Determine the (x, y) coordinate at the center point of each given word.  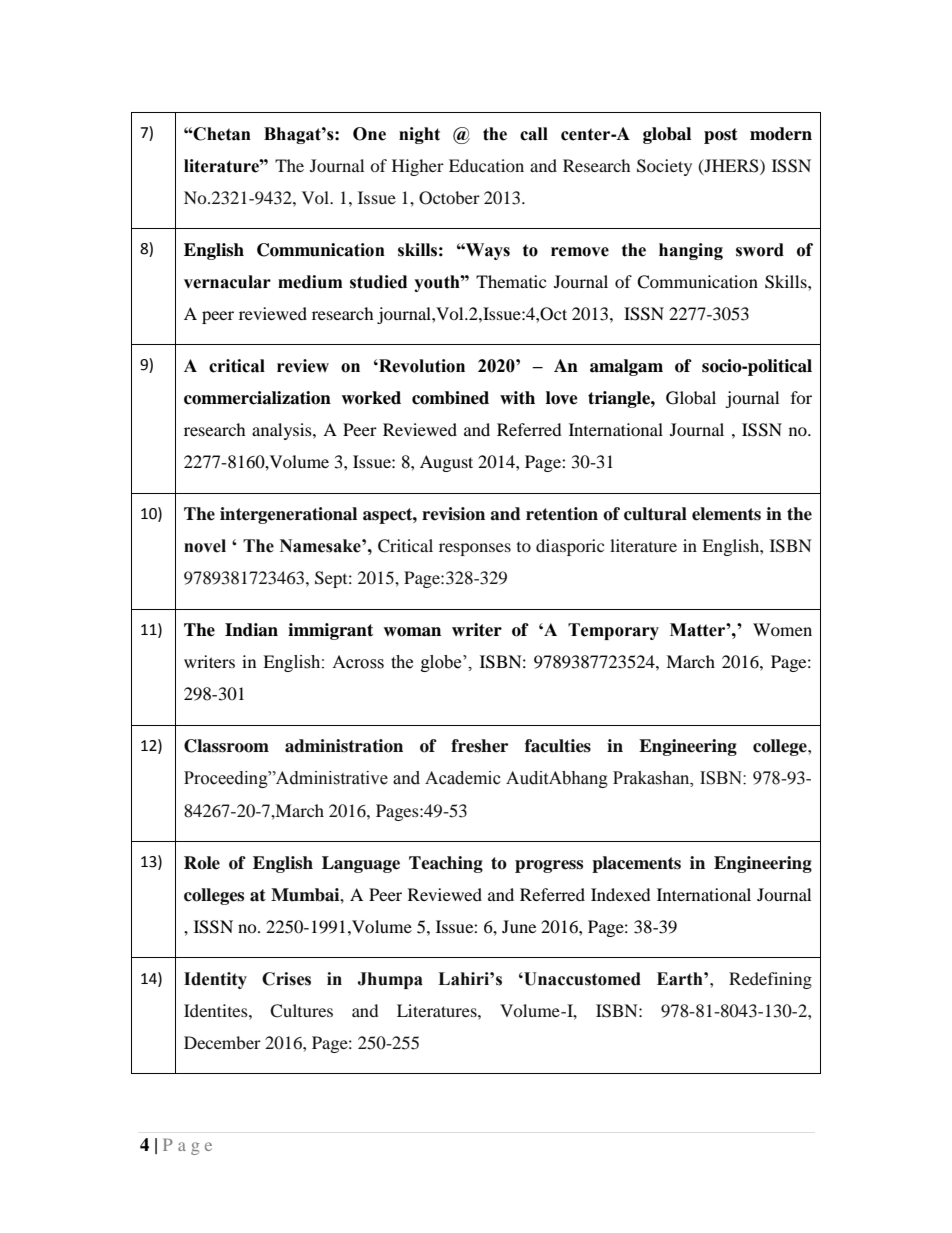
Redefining (770, 980)
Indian (251, 630)
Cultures (301, 1011)
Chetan (221, 134)
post (721, 136)
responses (475, 549)
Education (486, 165)
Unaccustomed (581, 979)
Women (782, 629)
